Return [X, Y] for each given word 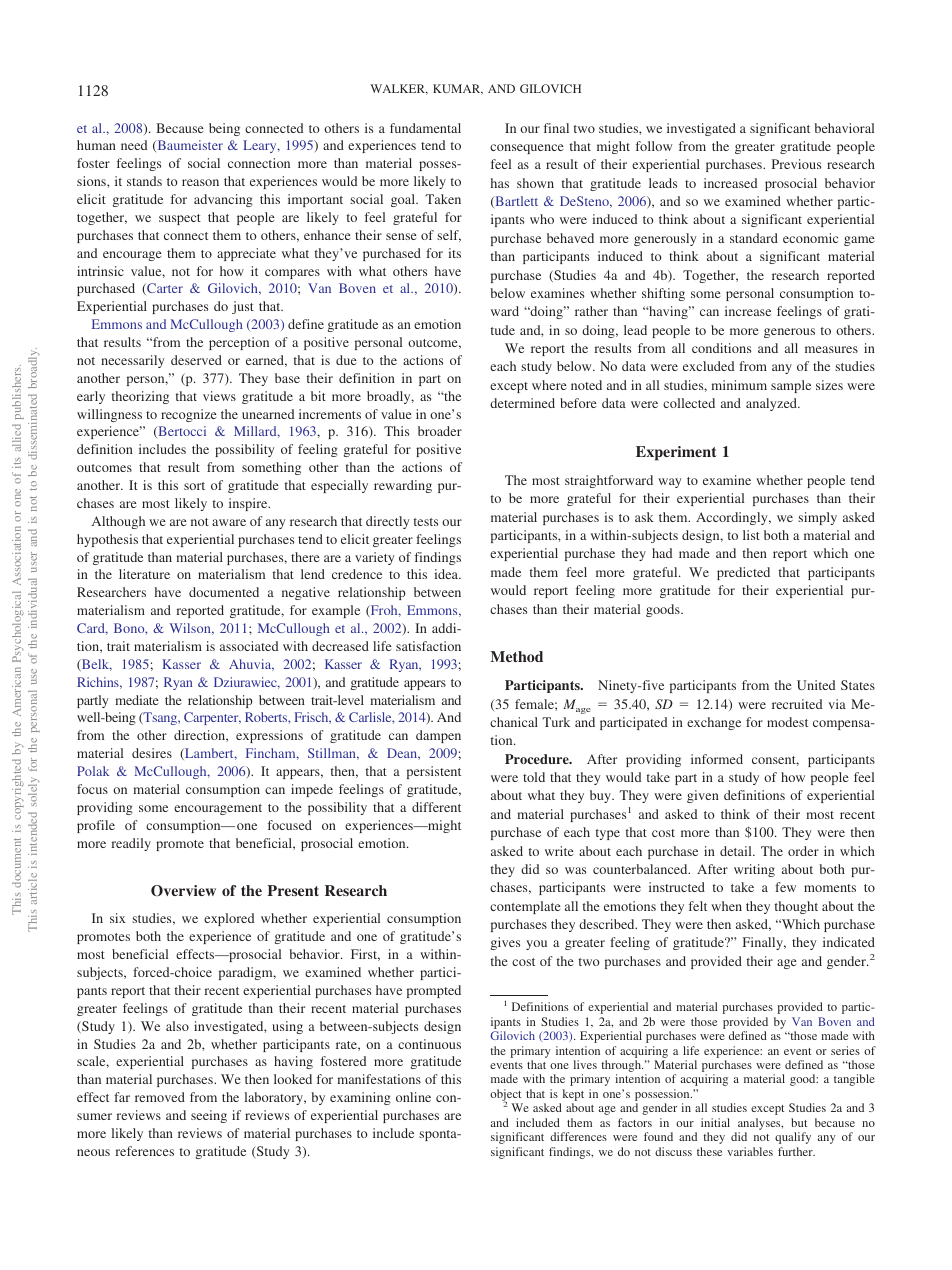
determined [522, 403]
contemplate [525, 907]
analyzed [773, 404]
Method [516, 656]
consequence [527, 149]
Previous [796, 164]
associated [249, 646]
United [816, 685]
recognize [189, 415]
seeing [209, 1116]
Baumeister [189, 146]
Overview [183, 890]
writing [754, 870]
